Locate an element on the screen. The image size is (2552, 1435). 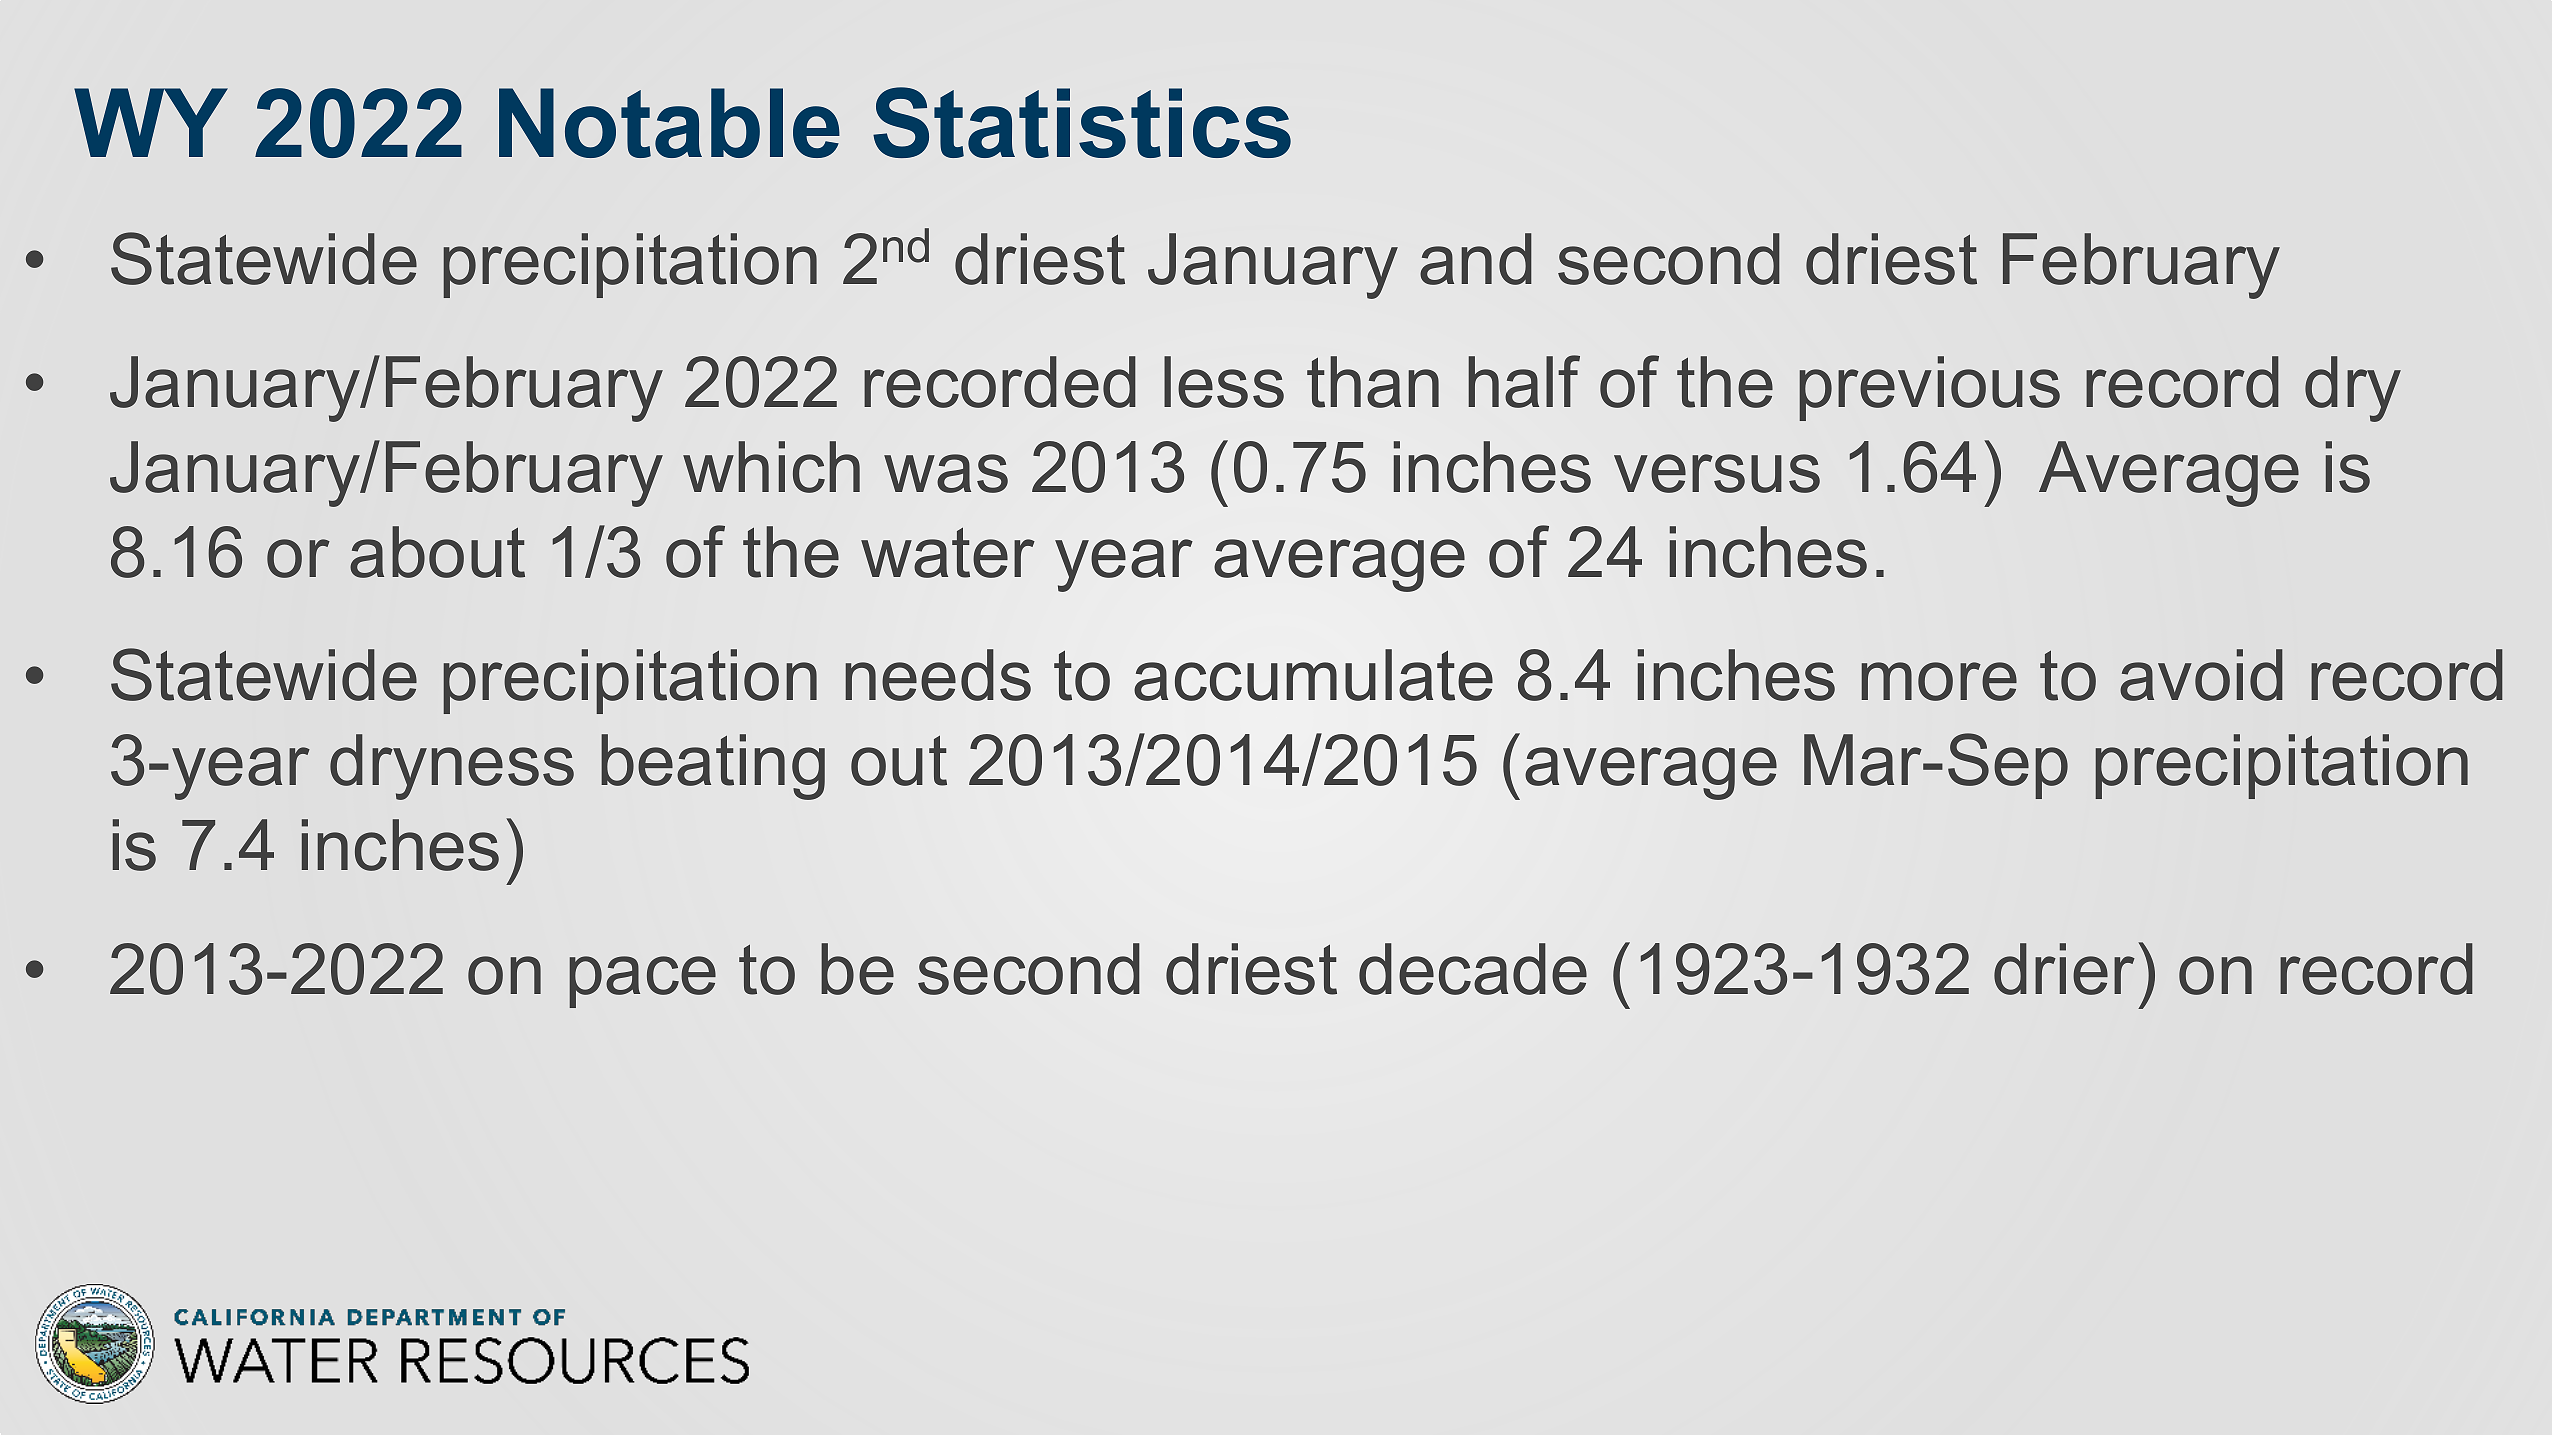
pace is located at coordinates (642, 982).
